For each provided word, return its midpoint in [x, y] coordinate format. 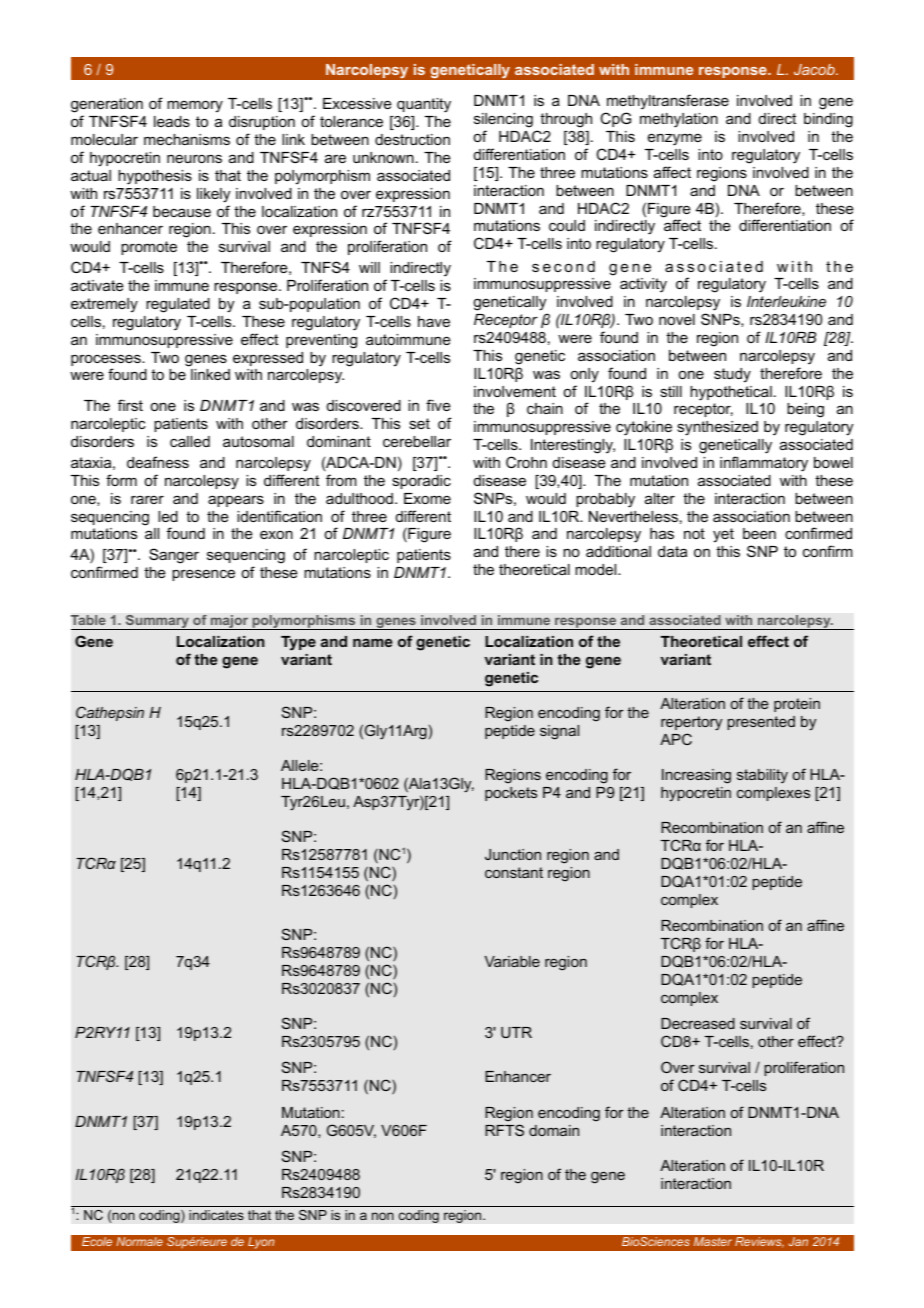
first [130, 405]
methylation [679, 120]
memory [195, 106]
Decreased [698, 1023]
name [372, 643]
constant [514, 872]
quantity [424, 105]
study [732, 375]
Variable [512, 961]
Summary [157, 622]
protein [797, 705]
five [438, 405]
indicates [216, 1215]
